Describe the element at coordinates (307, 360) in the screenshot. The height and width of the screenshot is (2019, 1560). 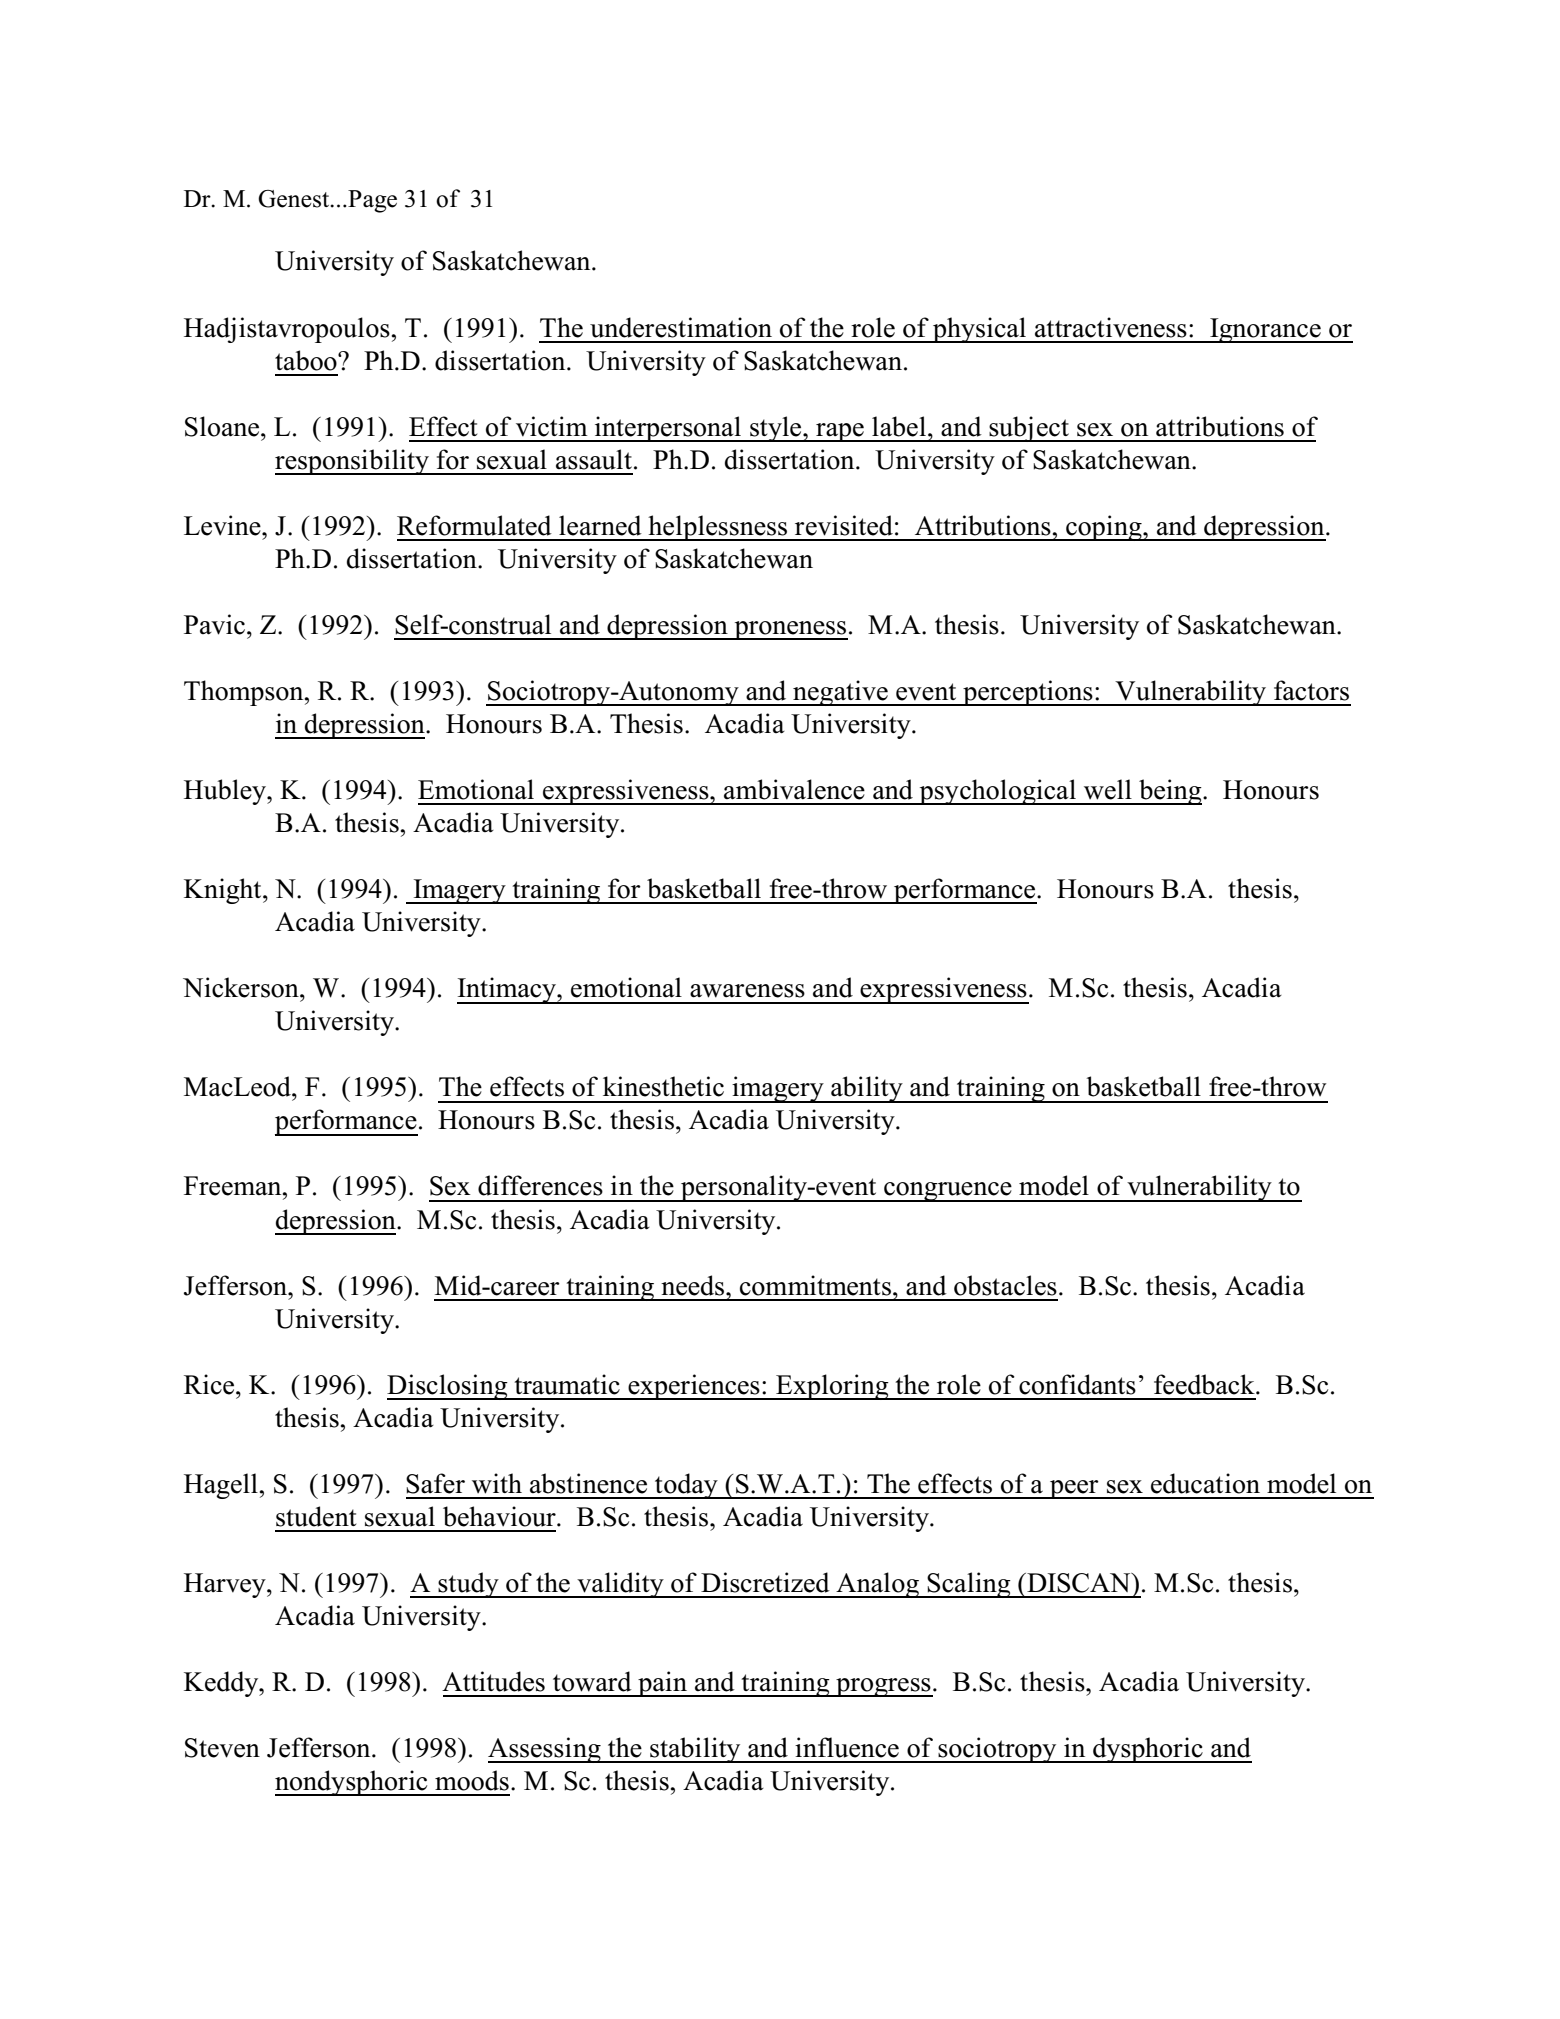
I see `taboo` at that location.
